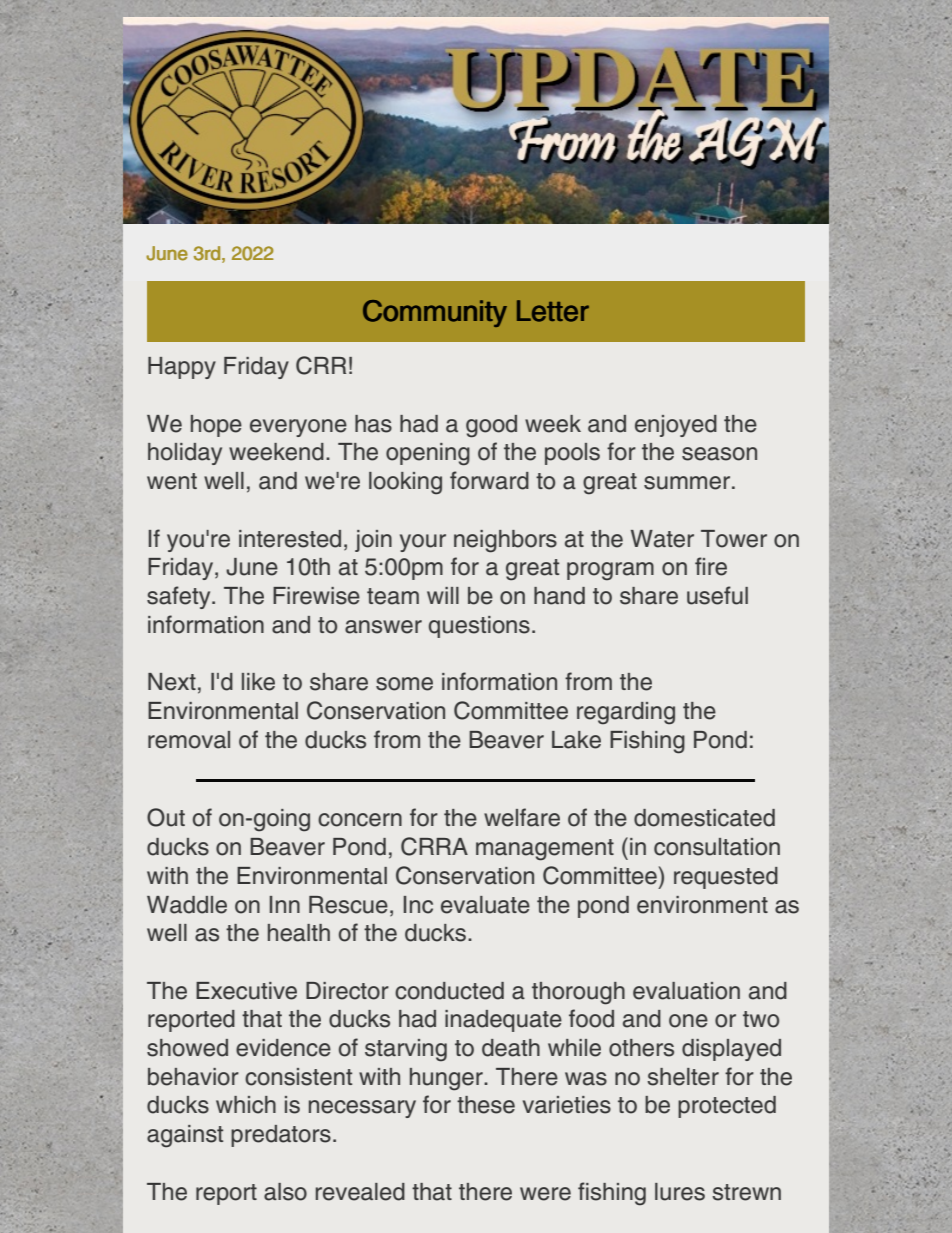 The width and height of the document is (952, 1233). What do you see at coordinates (686, 991) in the document?
I see `evaluation` at bounding box center [686, 991].
